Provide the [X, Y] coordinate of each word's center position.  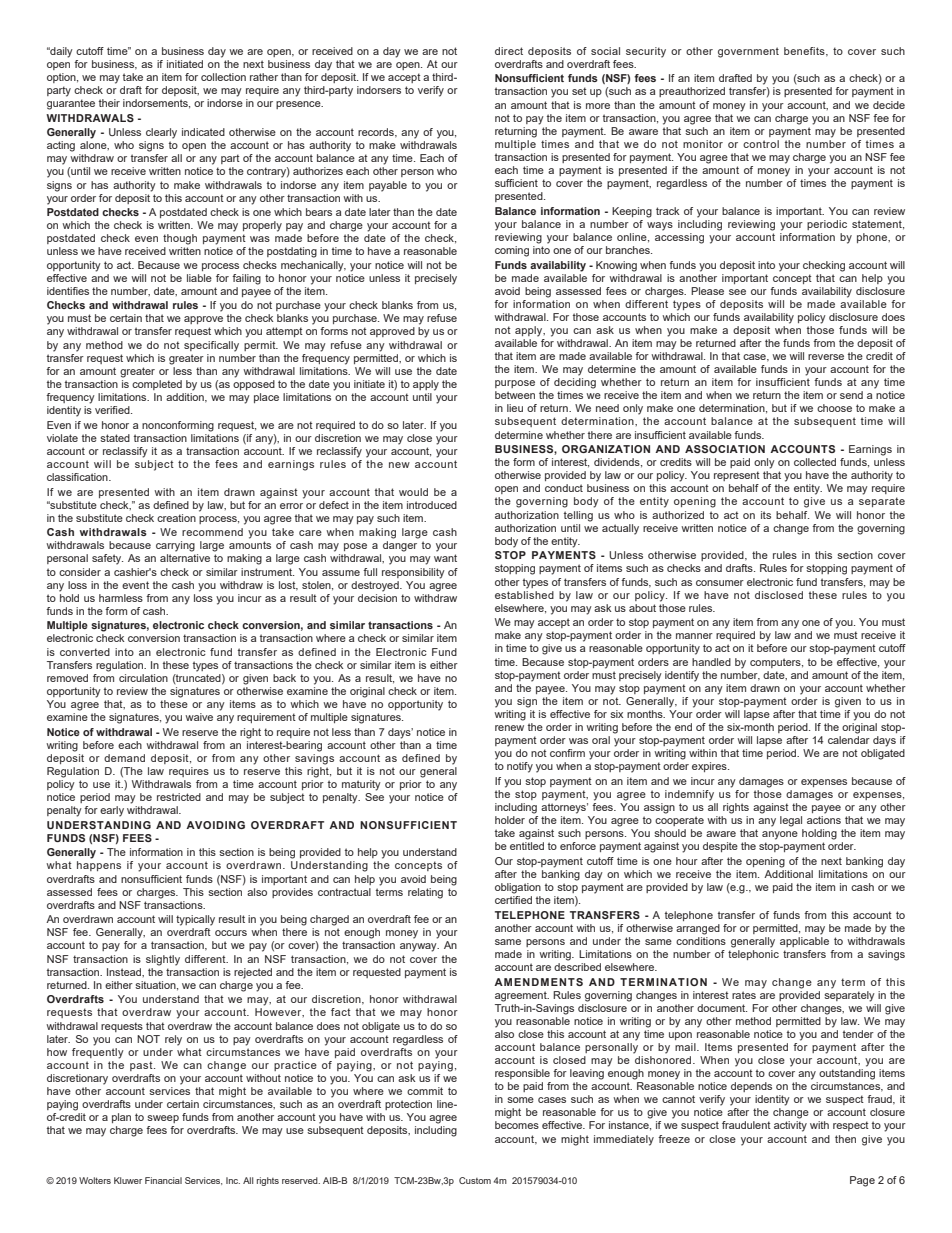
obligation [518, 888]
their [109, 103]
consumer [720, 583]
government [748, 52]
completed [157, 385]
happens [99, 866]
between [515, 395]
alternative [185, 558]
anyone [780, 835]
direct [509, 51]
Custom [475, 1180]
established [524, 593]
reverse [826, 357]
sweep [163, 1119]
